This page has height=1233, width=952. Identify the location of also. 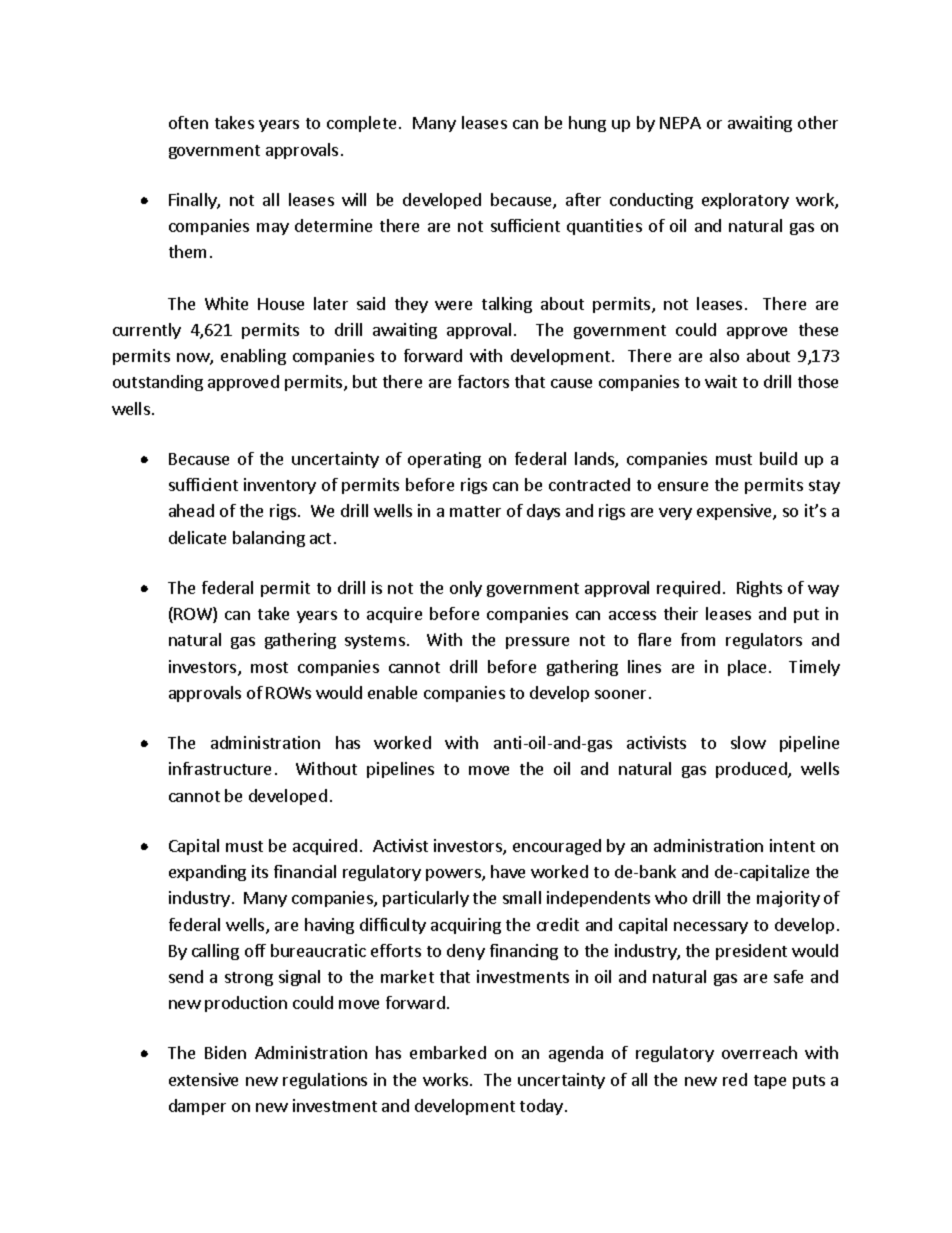
(724, 355).
